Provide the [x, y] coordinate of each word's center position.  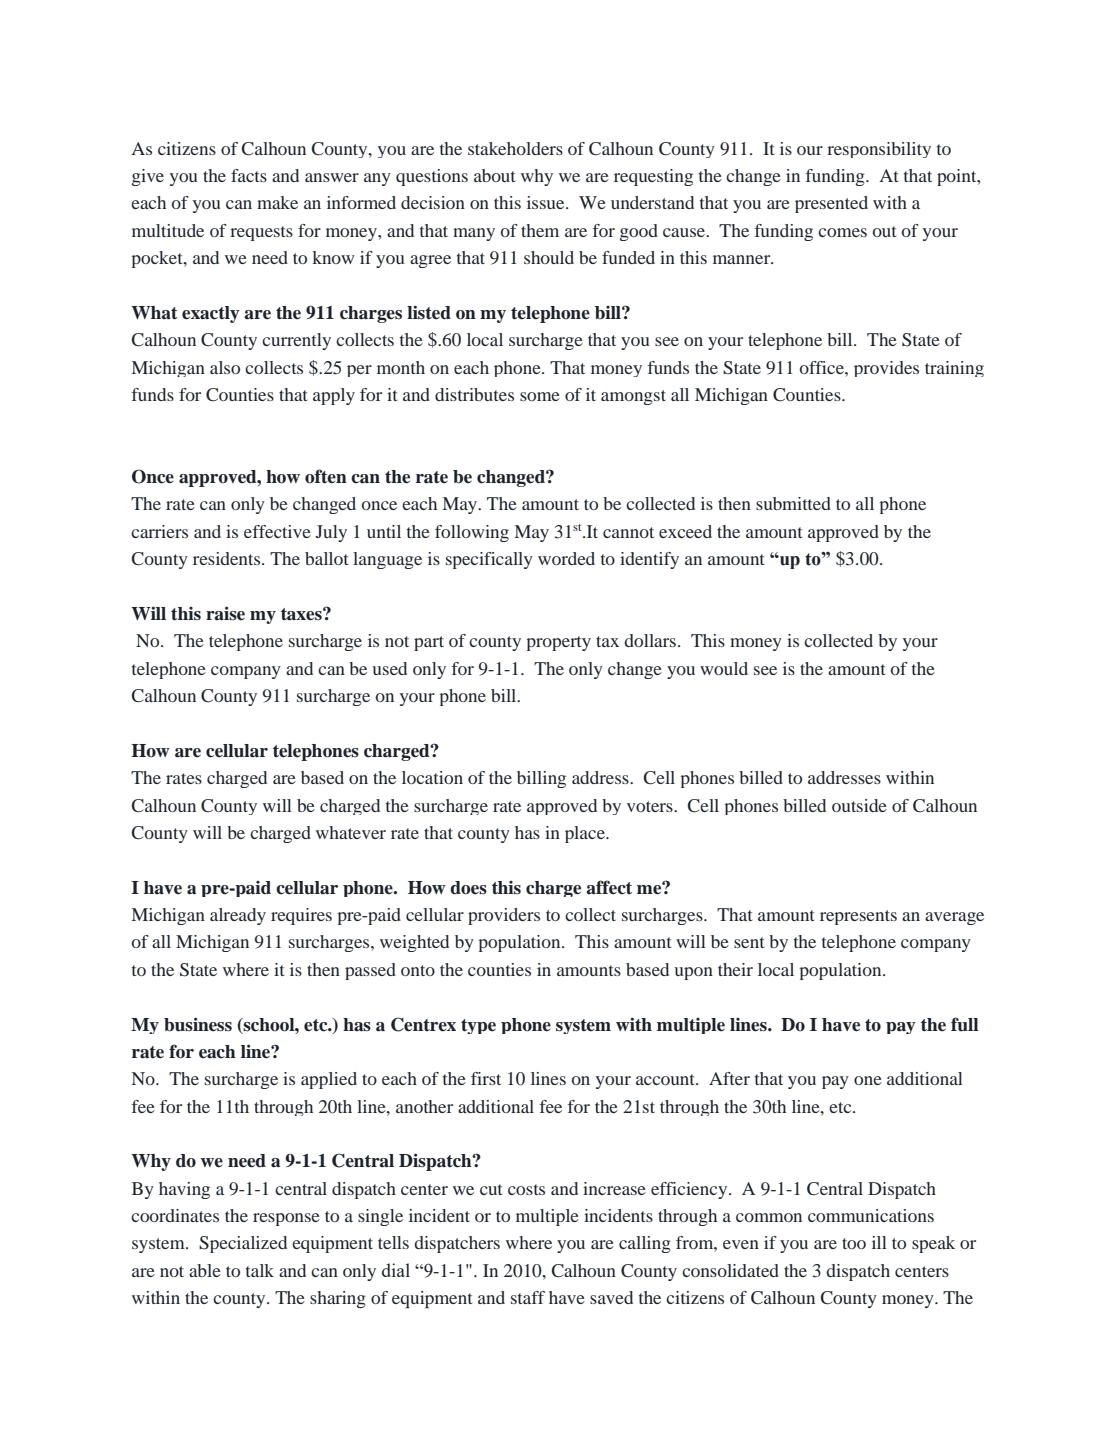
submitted [793, 503]
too [854, 1243]
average [954, 918]
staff [528, 1297]
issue [547, 202]
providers [504, 916]
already [238, 916]
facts [249, 175]
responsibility [879, 150]
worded [566, 558]
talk [260, 1270]
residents [228, 558]
